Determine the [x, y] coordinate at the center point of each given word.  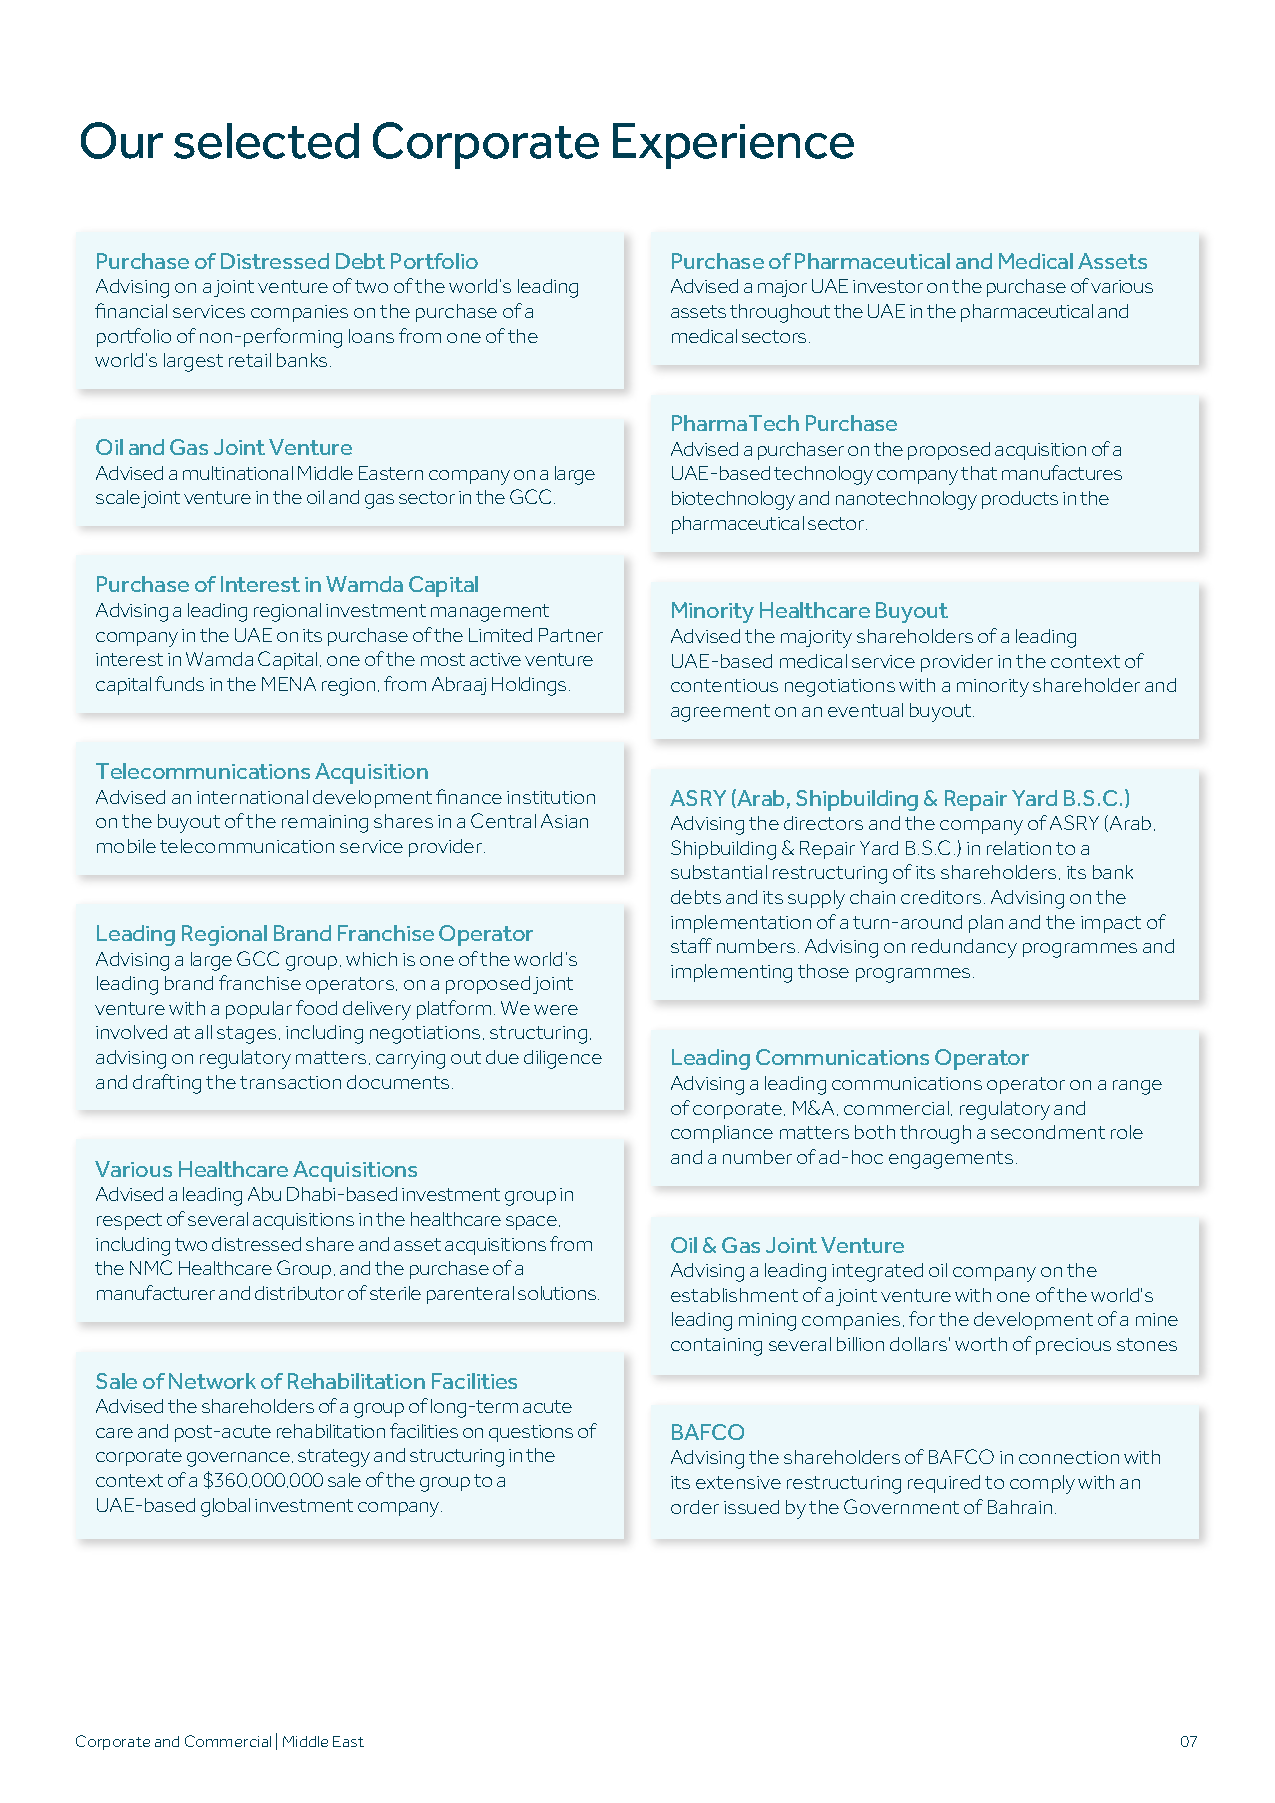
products [1020, 500]
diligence [563, 1059]
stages [246, 1035]
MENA [289, 684]
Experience [733, 146]
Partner [571, 635]
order [695, 1507]
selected [266, 141]
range [1137, 1087]
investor [888, 286]
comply [1042, 1484]
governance [238, 1459]
